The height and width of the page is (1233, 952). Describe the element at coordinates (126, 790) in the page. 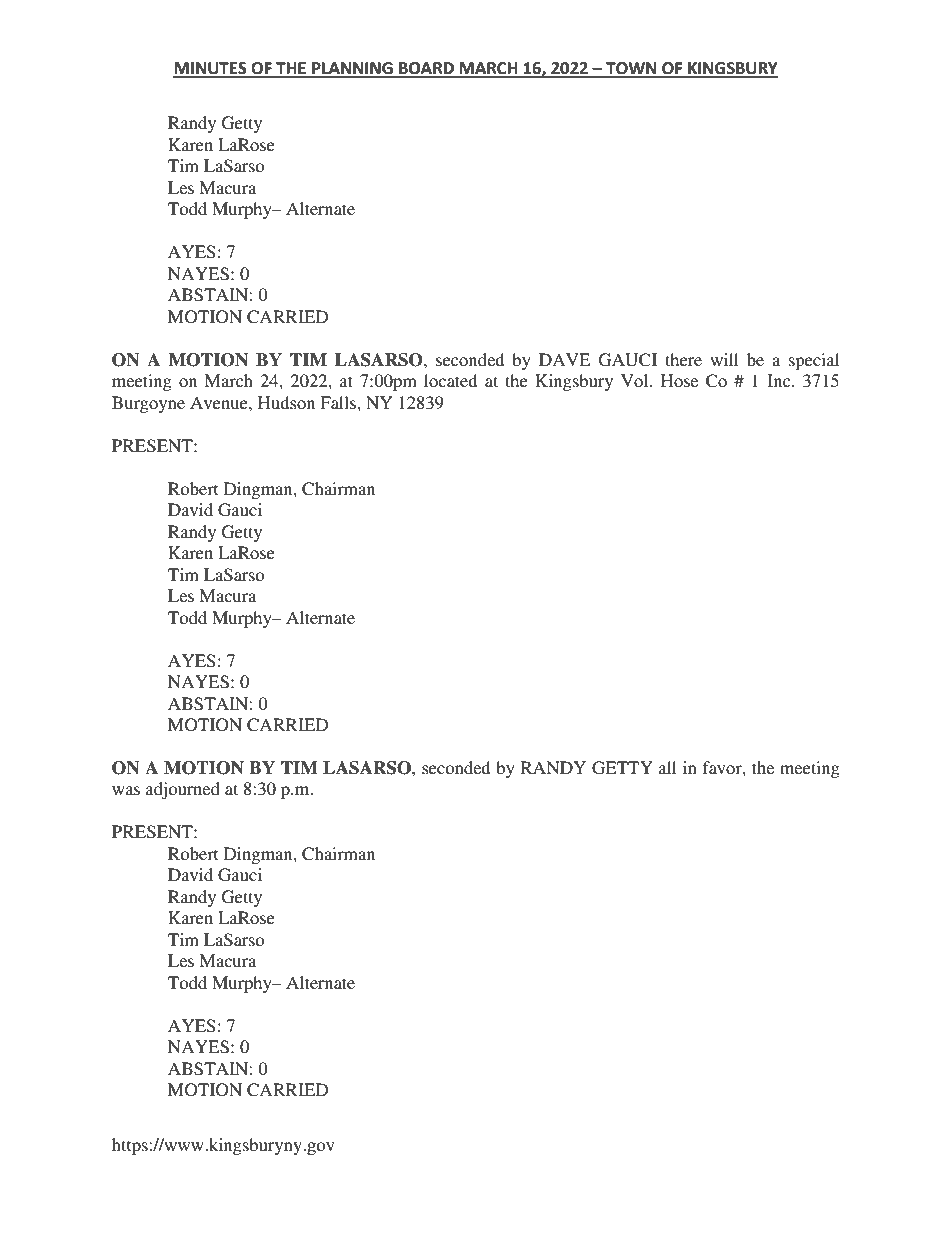

I see `was` at that location.
